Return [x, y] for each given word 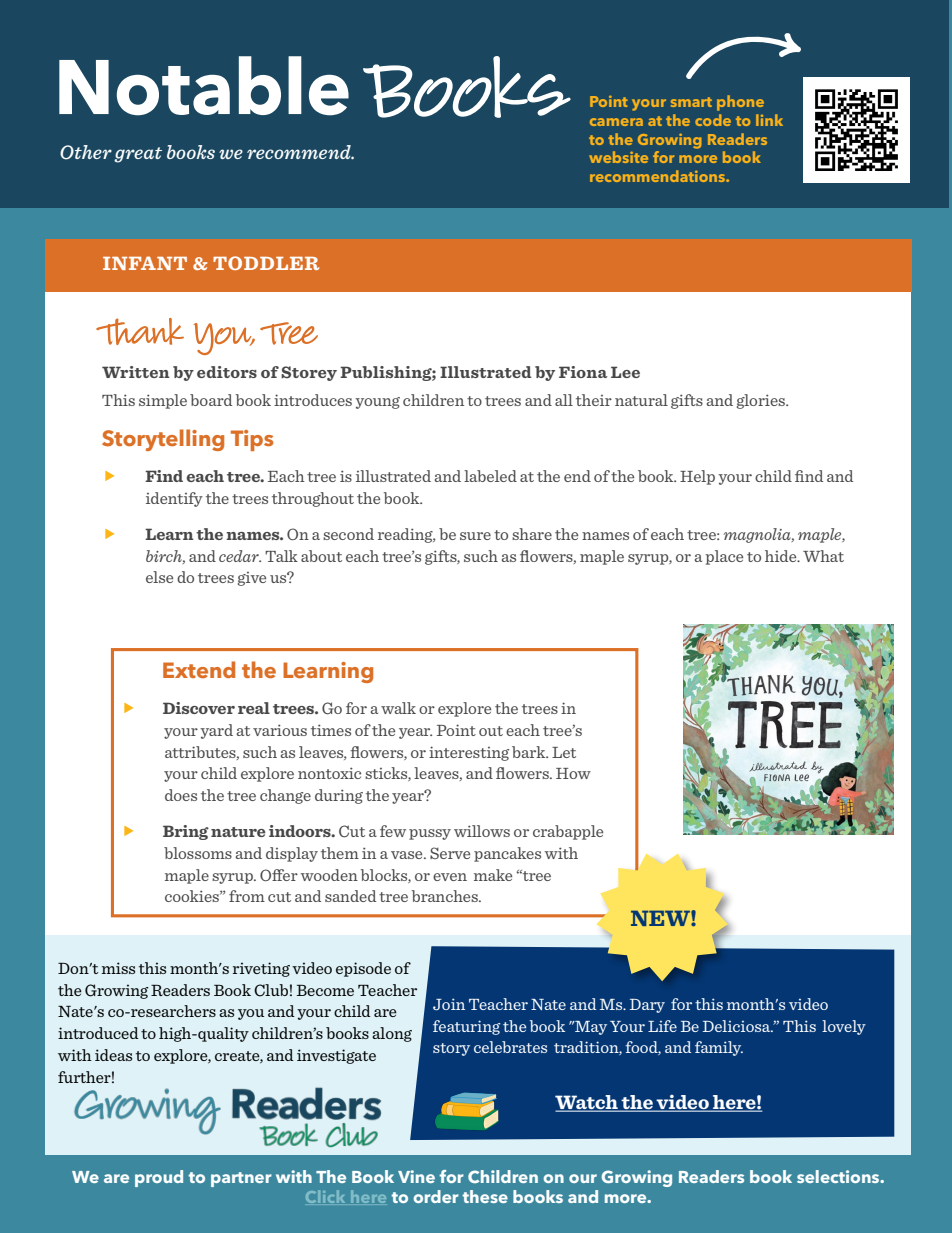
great [138, 155]
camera [616, 122]
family [719, 1048]
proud [159, 1178]
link [769, 120]
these [485, 1196]
